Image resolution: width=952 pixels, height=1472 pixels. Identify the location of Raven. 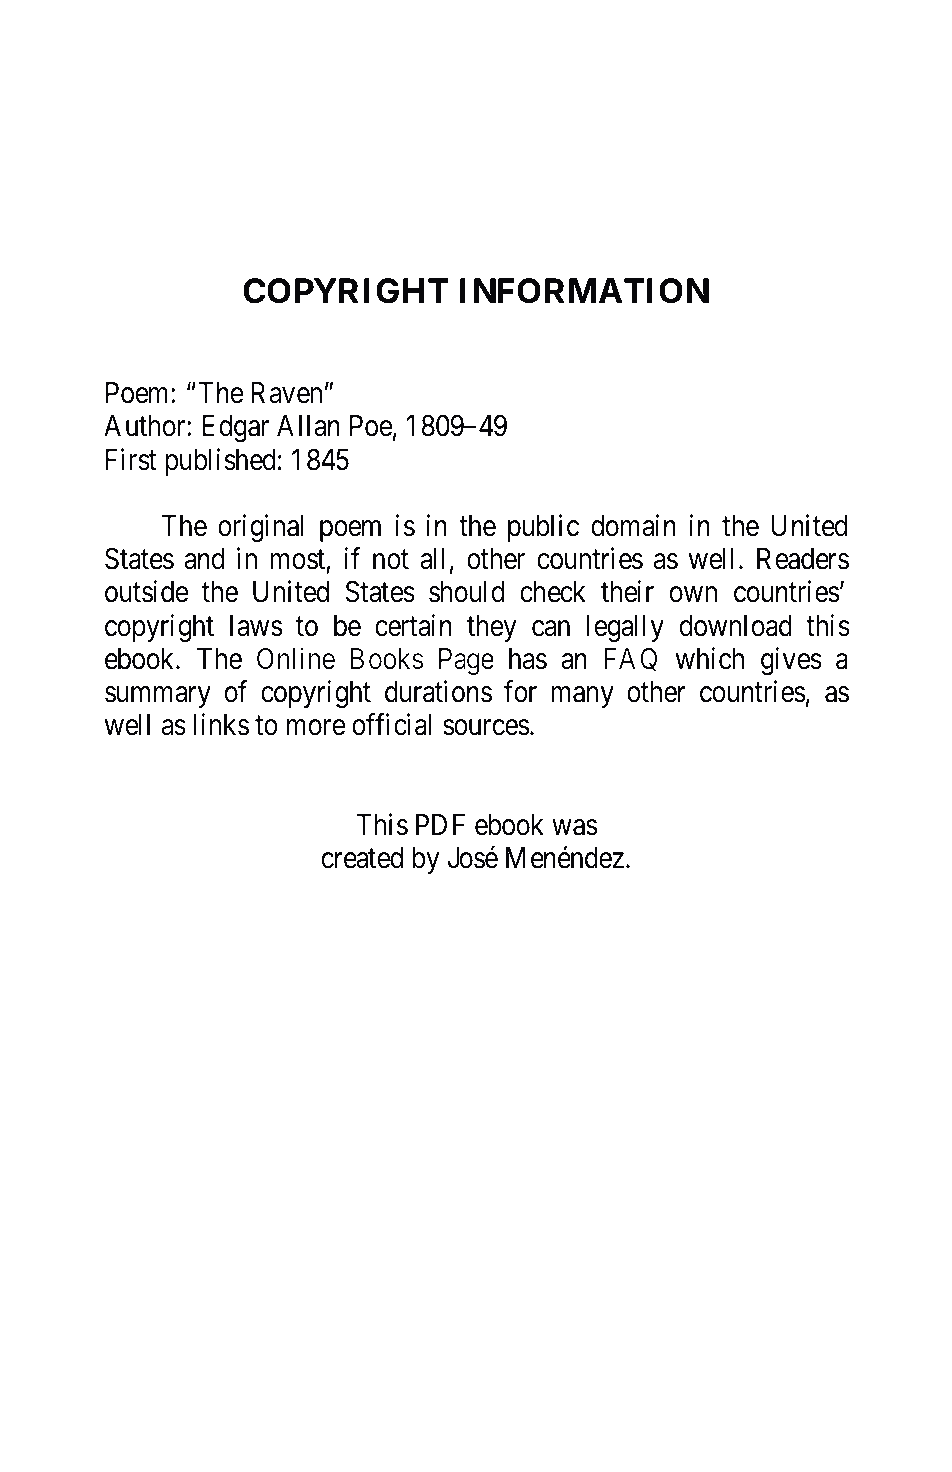
(286, 393).
